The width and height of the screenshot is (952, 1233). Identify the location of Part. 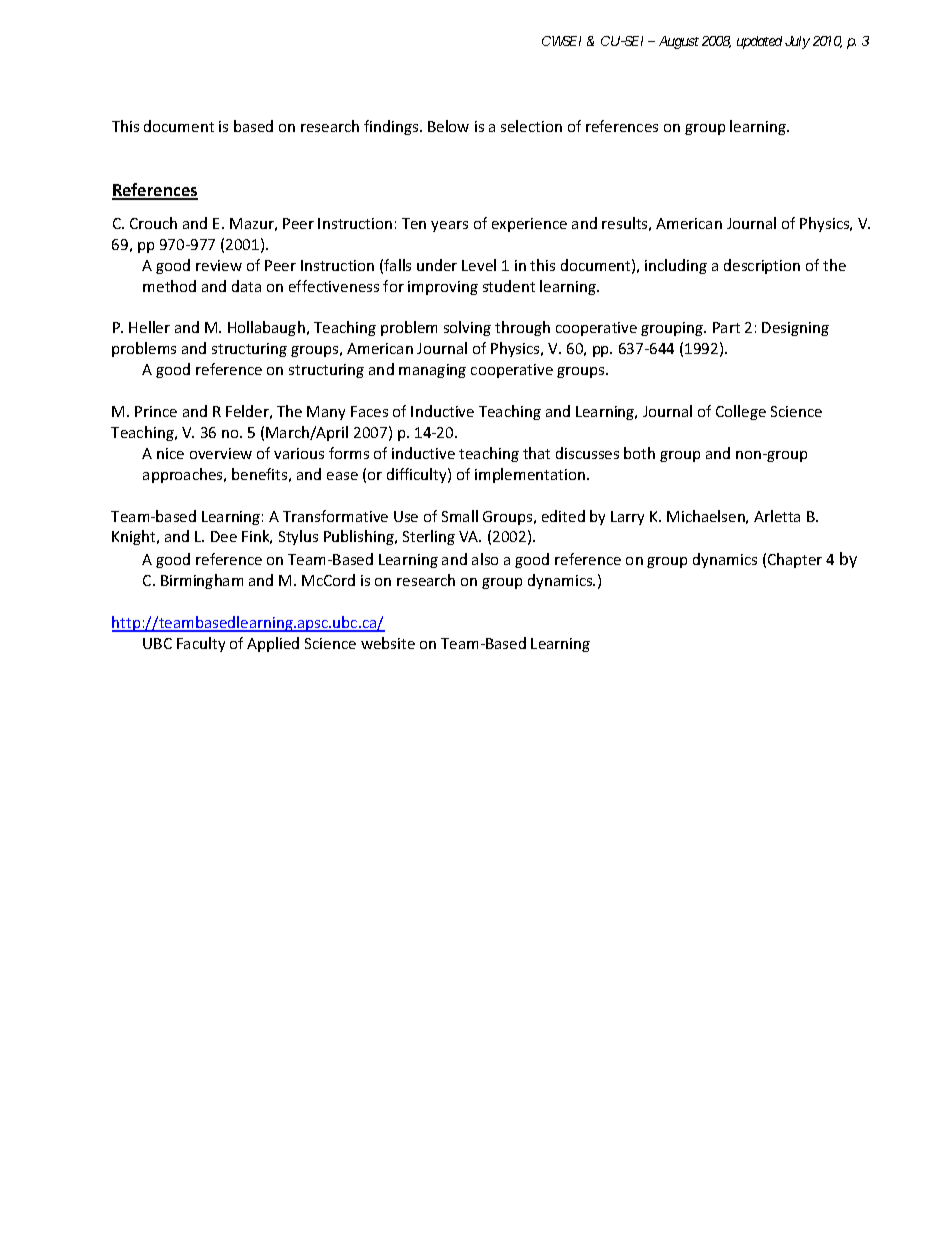
(726, 327).
